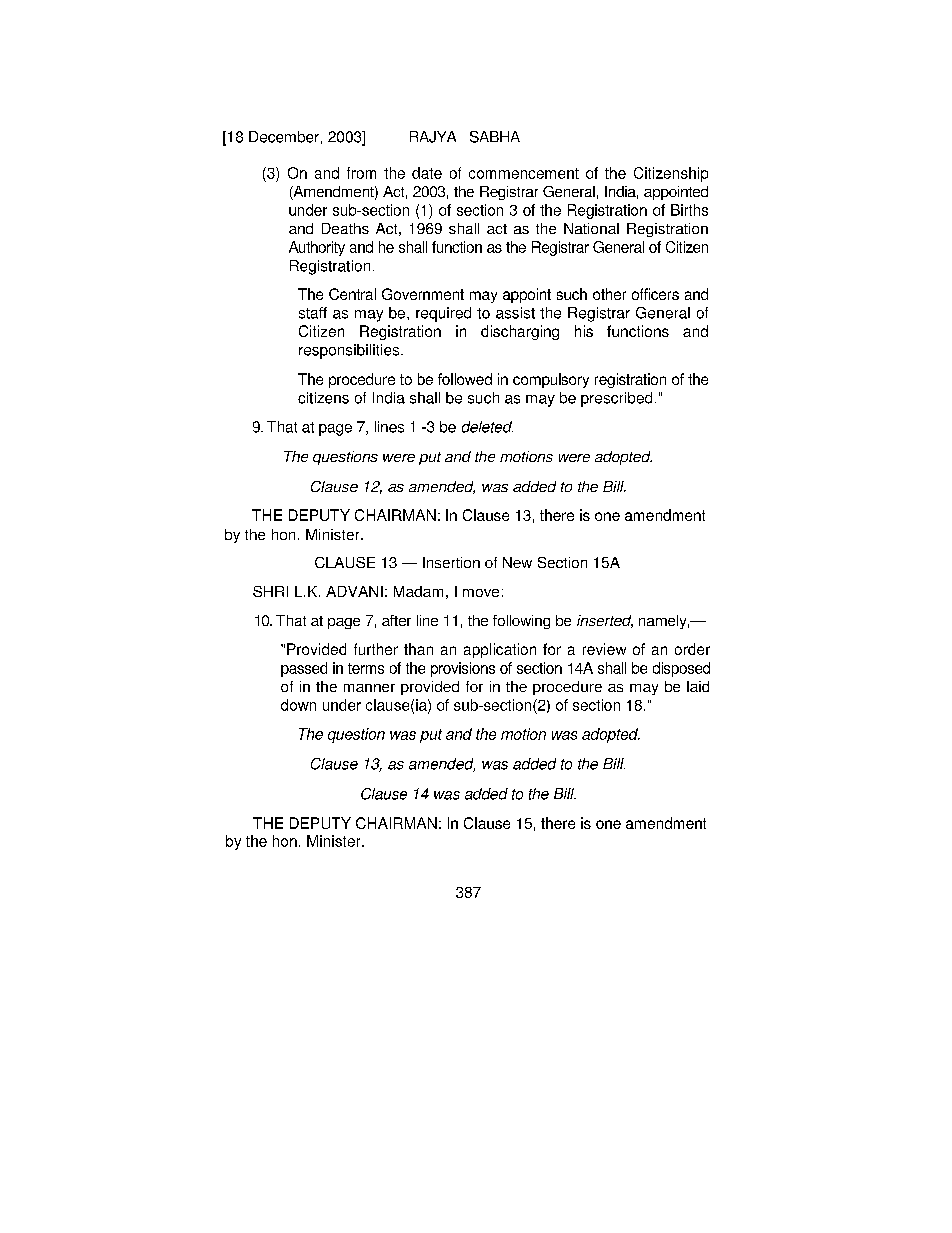 This page has height=1233, width=952. Describe the element at coordinates (284, 137) in the page. I see `December` at that location.
